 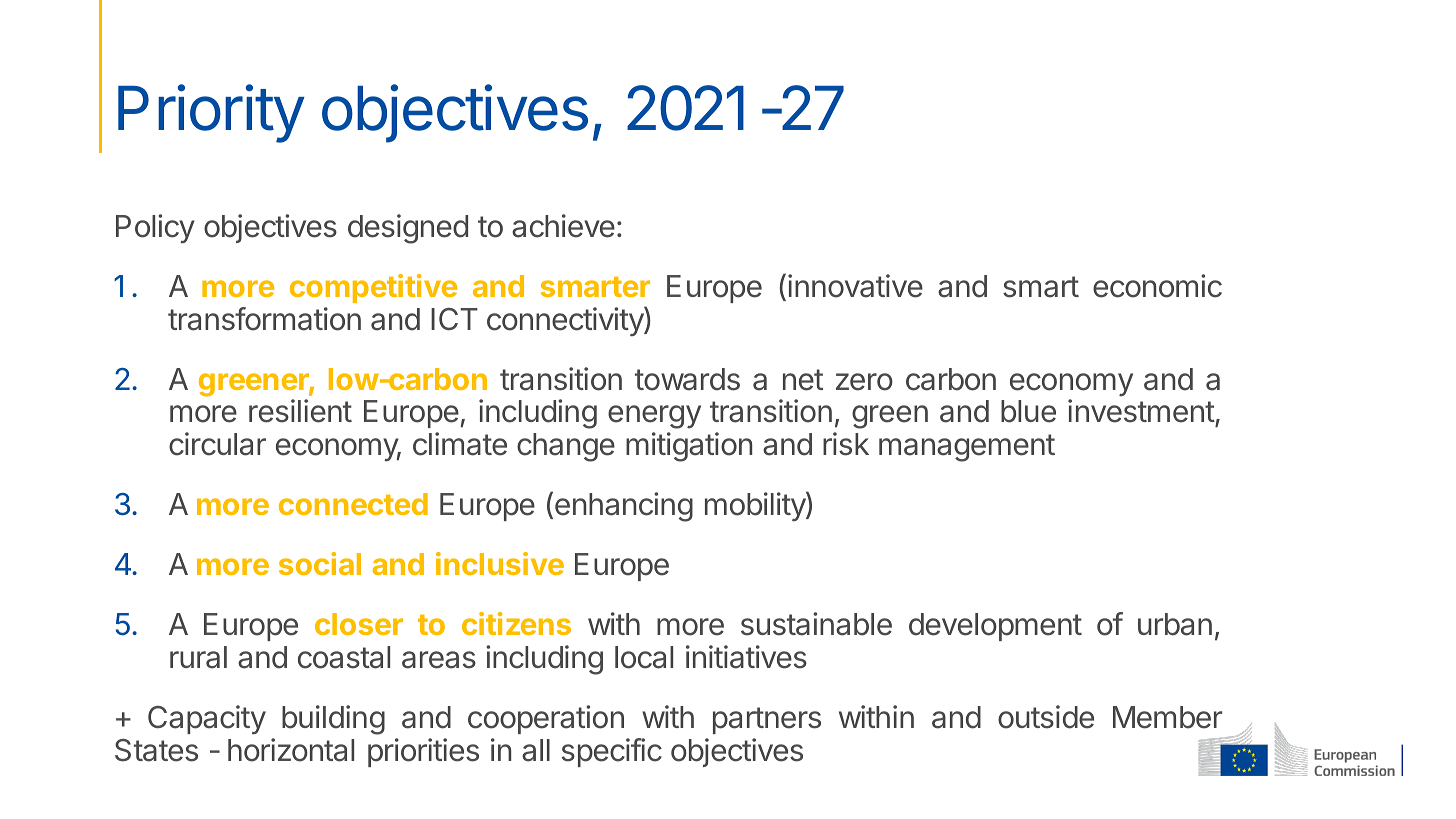 What do you see at coordinates (217, 444) in the page?
I see `circular` at bounding box center [217, 444].
